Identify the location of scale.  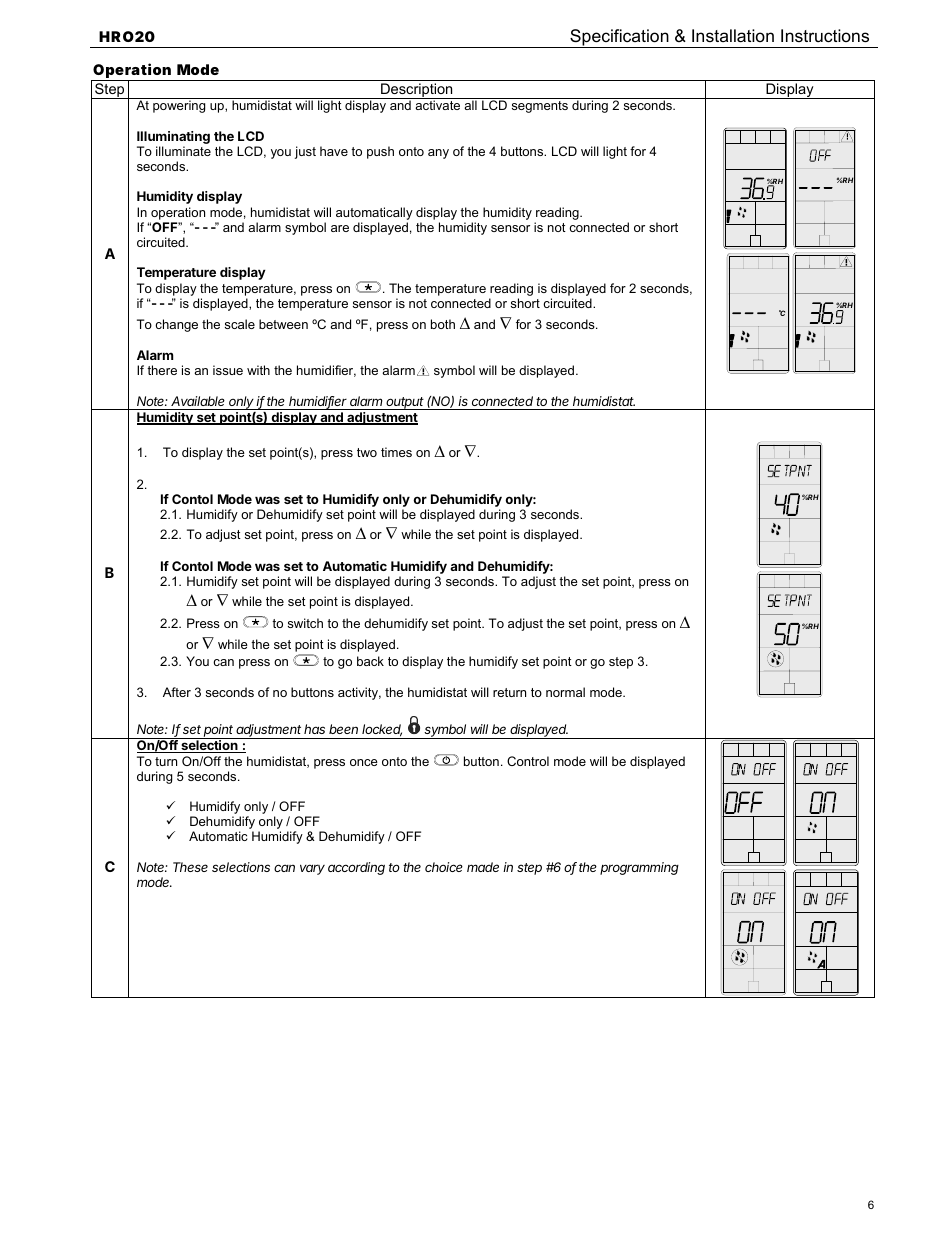
(240, 324).
